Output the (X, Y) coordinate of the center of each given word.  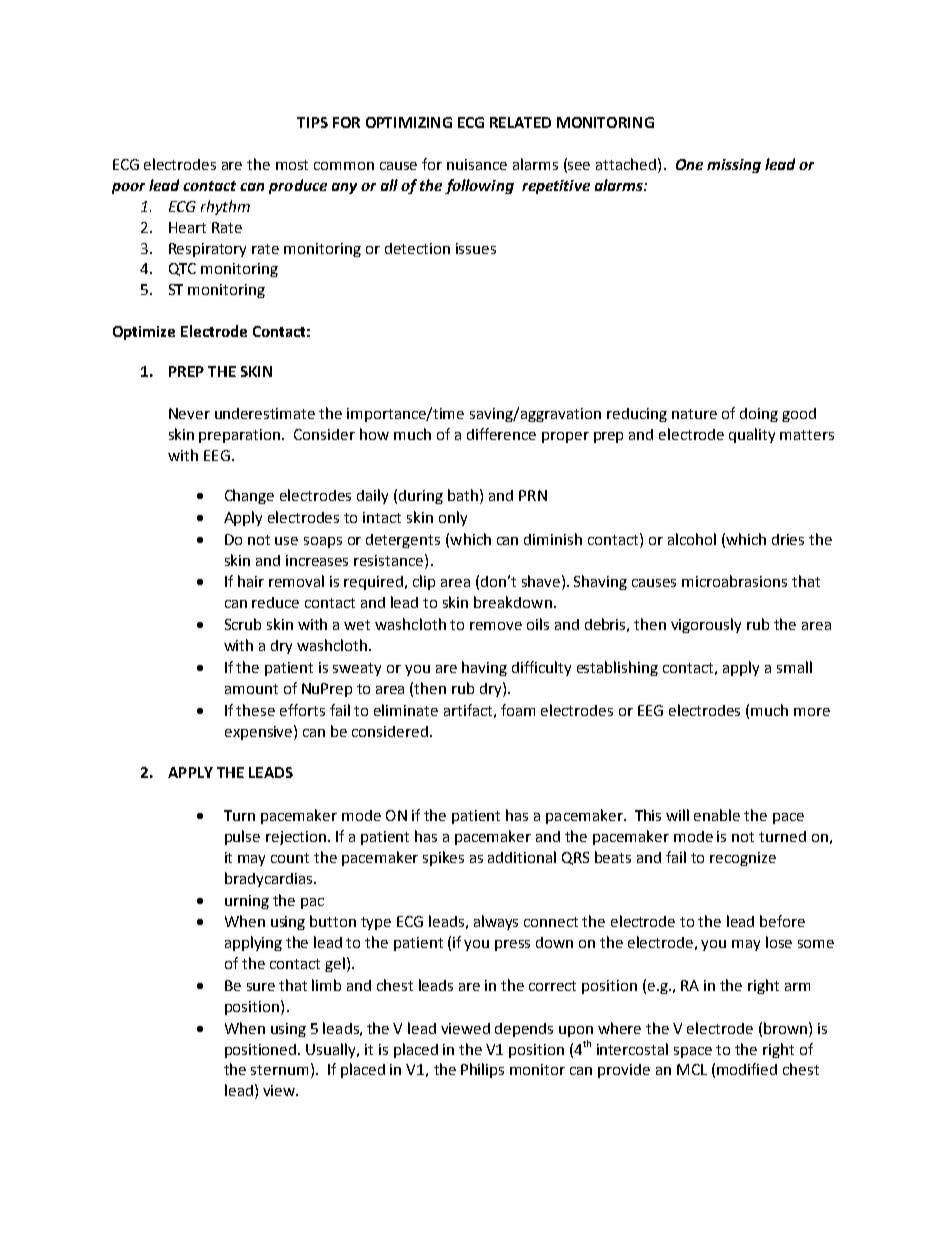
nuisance (477, 164)
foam (518, 710)
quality (752, 435)
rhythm (225, 207)
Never (189, 413)
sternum (279, 1070)
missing (734, 166)
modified (747, 1069)
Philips (482, 1070)
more (812, 712)
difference (501, 434)
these (255, 710)
